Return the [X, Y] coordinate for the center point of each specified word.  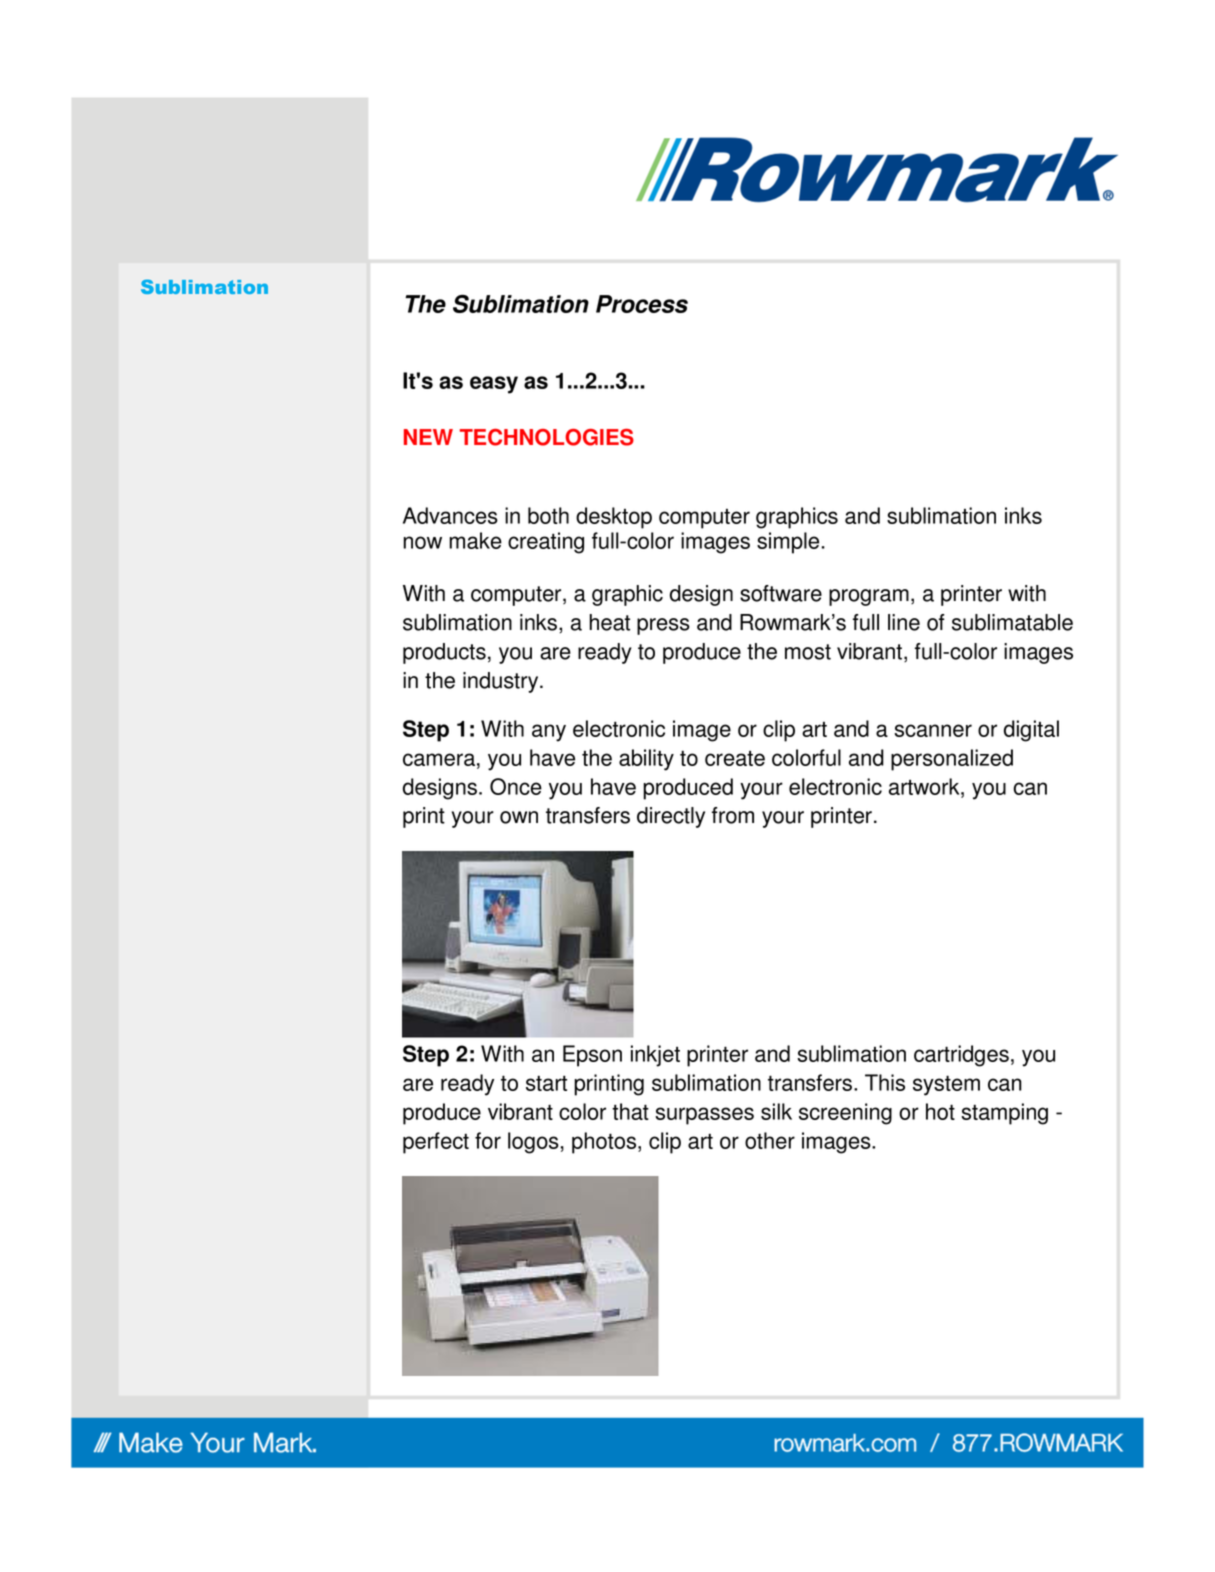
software [781, 593]
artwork [925, 786]
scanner [933, 730]
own [519, 817]
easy [494, 385]
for [488, 1140]
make [475, 540]
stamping [1004, 1114]
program [869, 597]
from [733, 815]
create [735, 758]
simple [789, 543]
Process [642, 304]
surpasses [704, 1116]
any [549, 733]
